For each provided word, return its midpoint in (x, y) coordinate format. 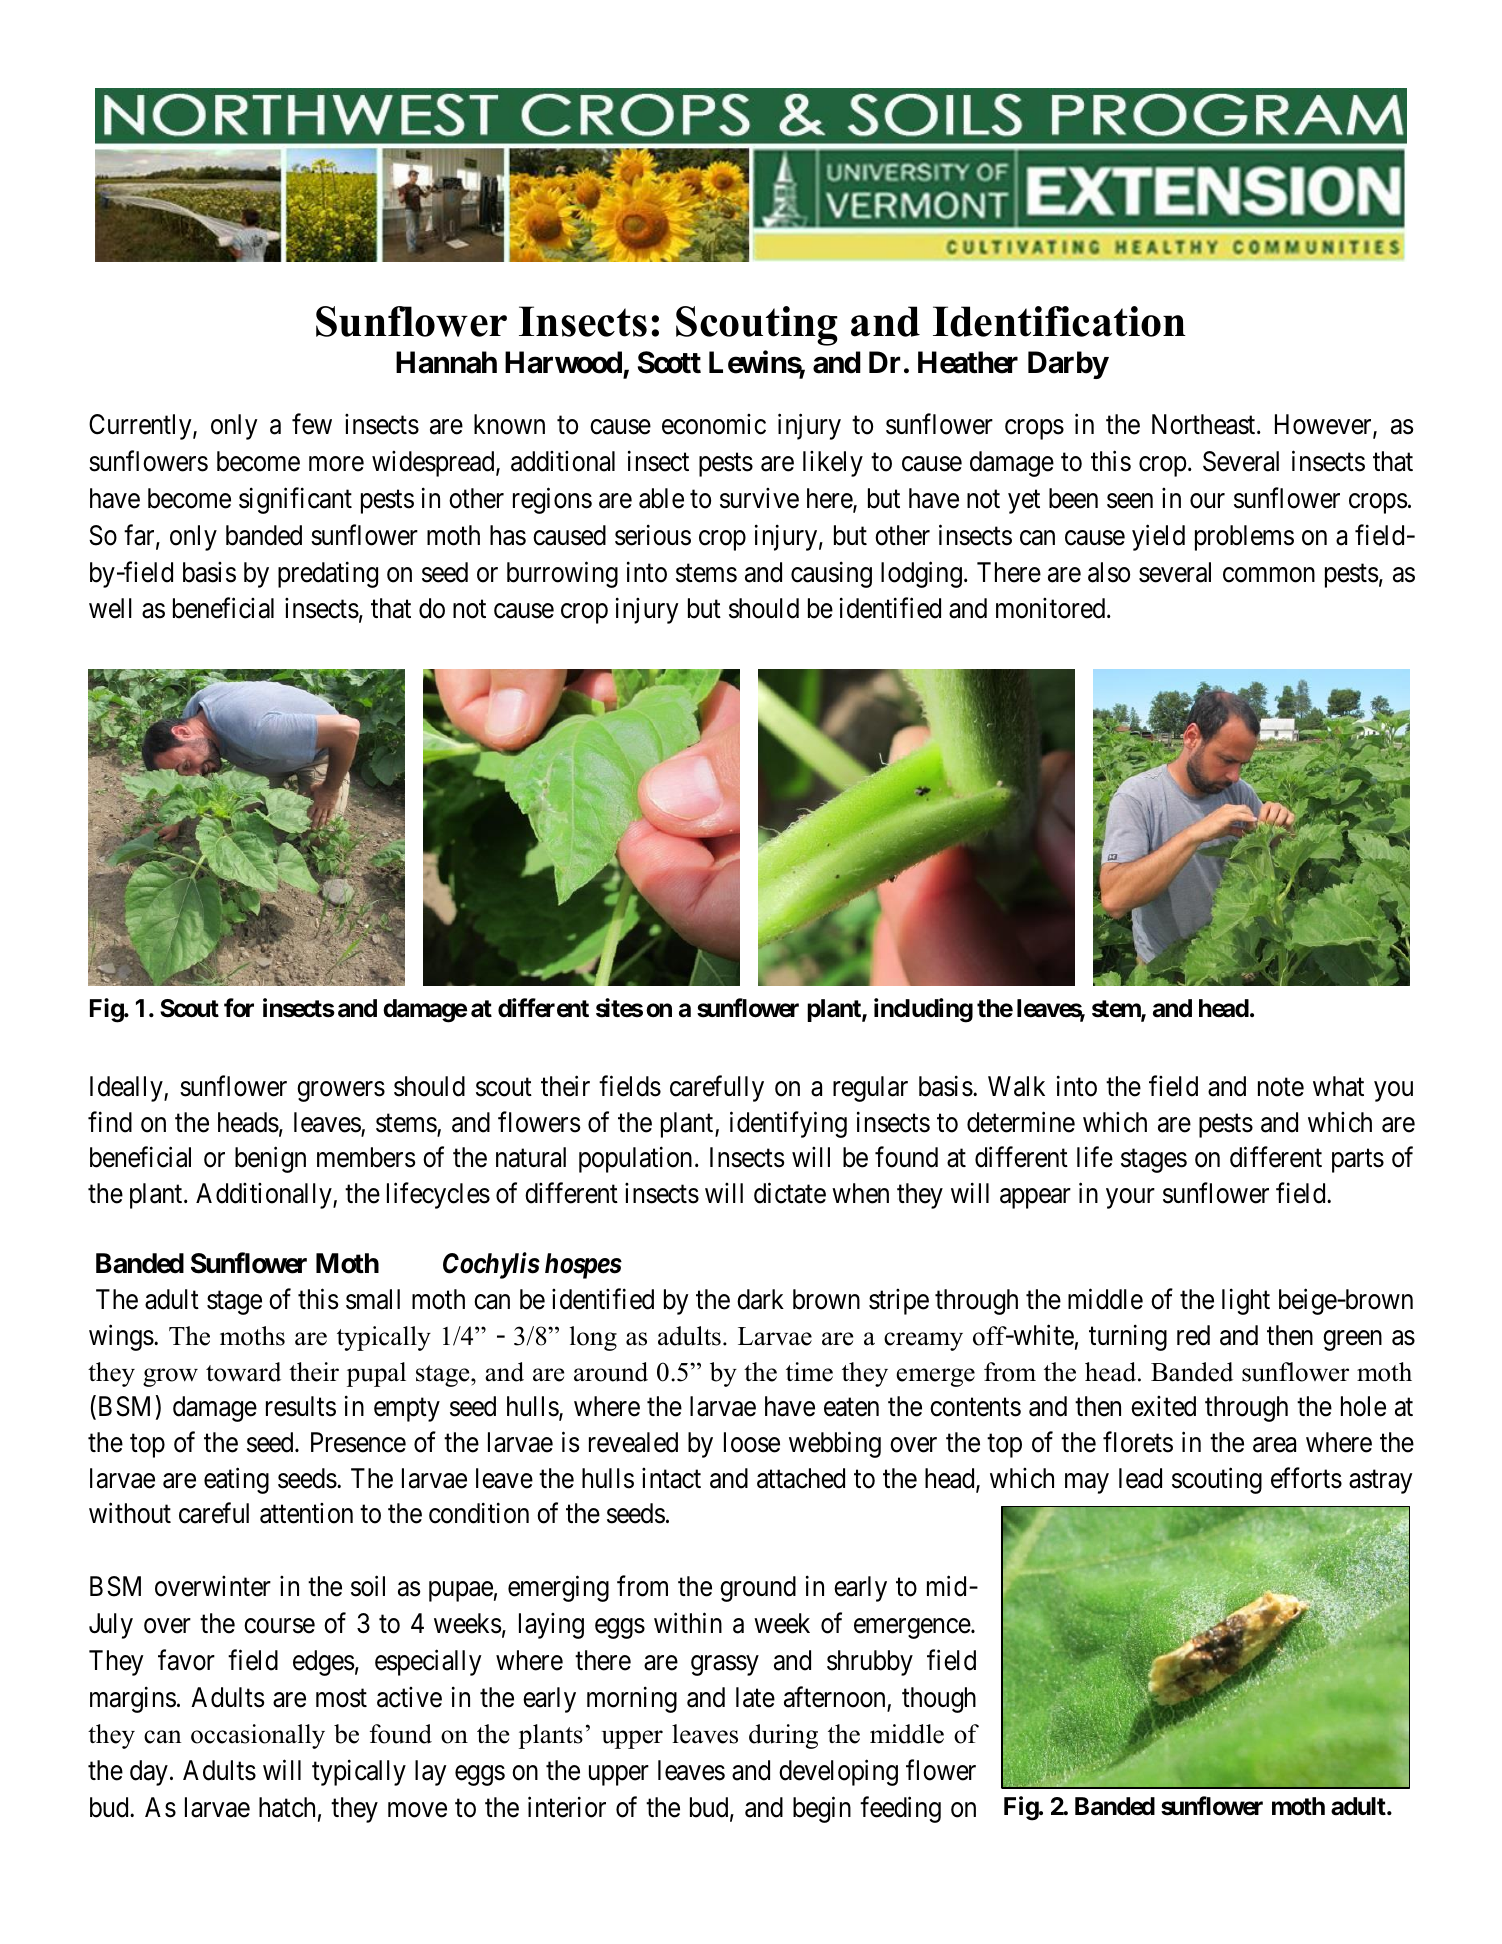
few (312, 424)
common (1269, 575)
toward (243, 1372)
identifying (788, 1124)
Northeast (1205, 424)
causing (831, 574)
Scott (669, 362)
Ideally (127, 1089)
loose (752, 1442)
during (783, 1736)
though (939, 1700)
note (1281, 1087)
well (110, 608)
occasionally (258, 1736)
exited (1163, 1406)
